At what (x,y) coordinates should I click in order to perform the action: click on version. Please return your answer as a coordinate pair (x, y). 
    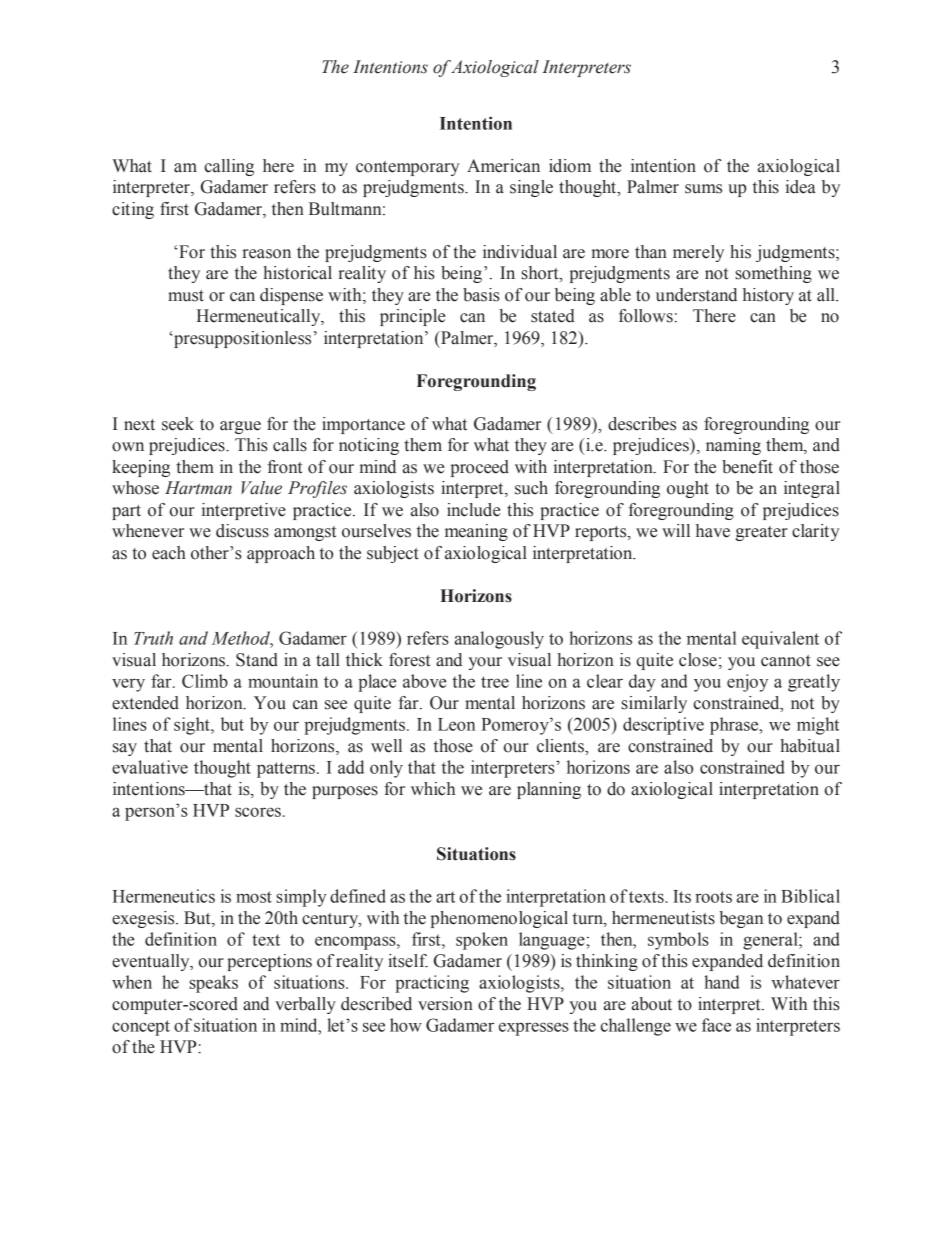
    Looking at the image, I should click on (445, 1004).
